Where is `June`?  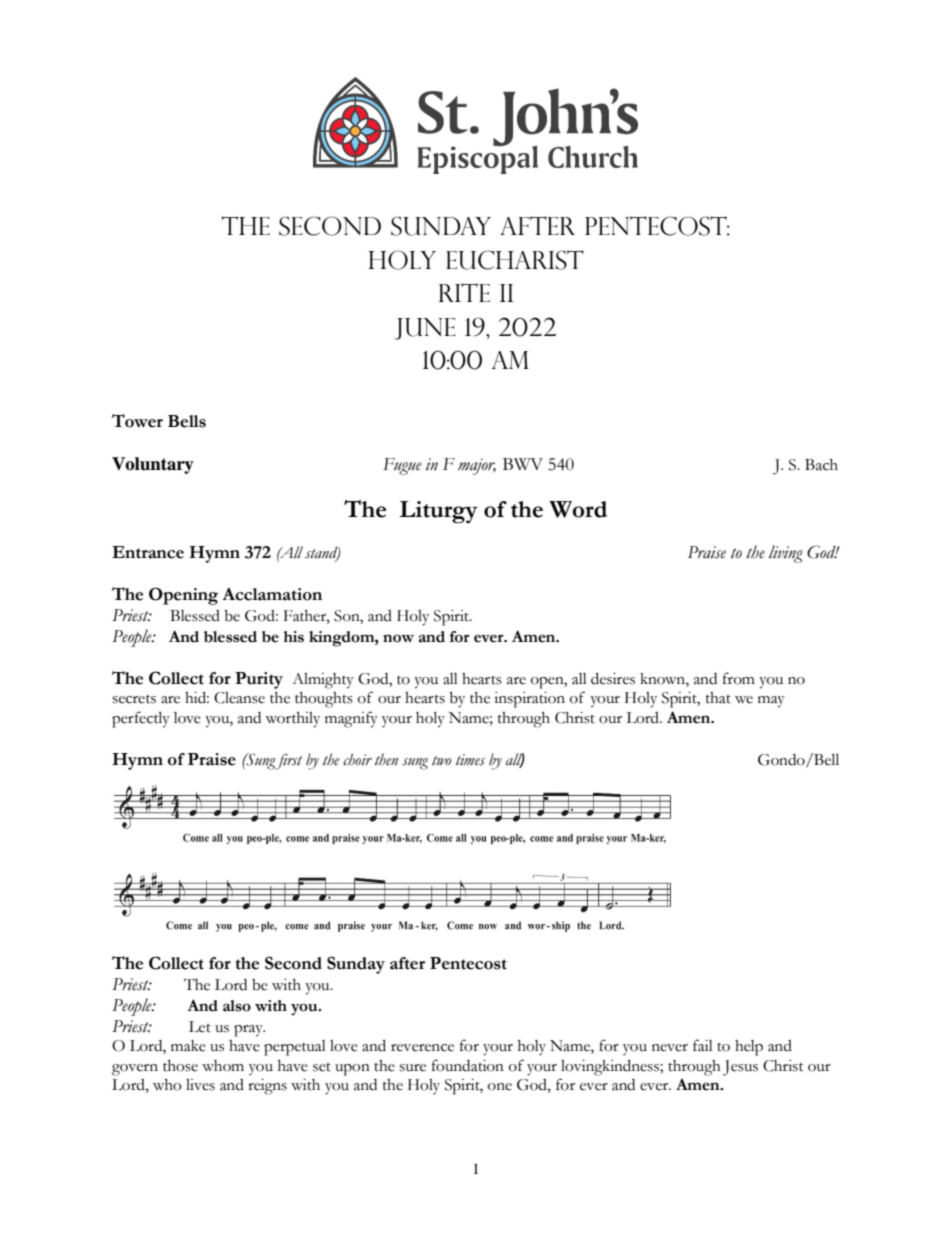
June is located at coordinates (425, 329).
